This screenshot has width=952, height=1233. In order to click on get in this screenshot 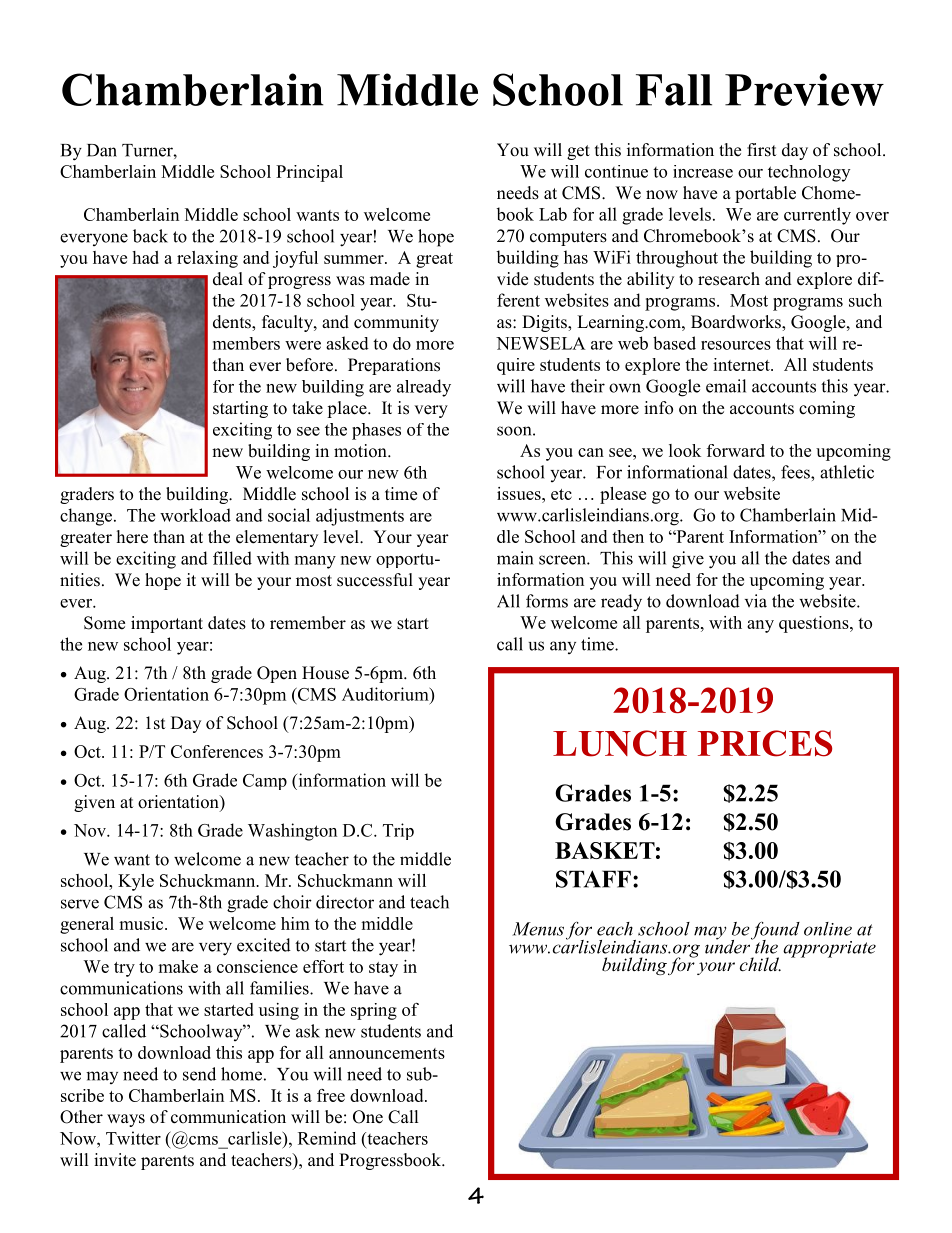, I will do `click(578, 152)`.
